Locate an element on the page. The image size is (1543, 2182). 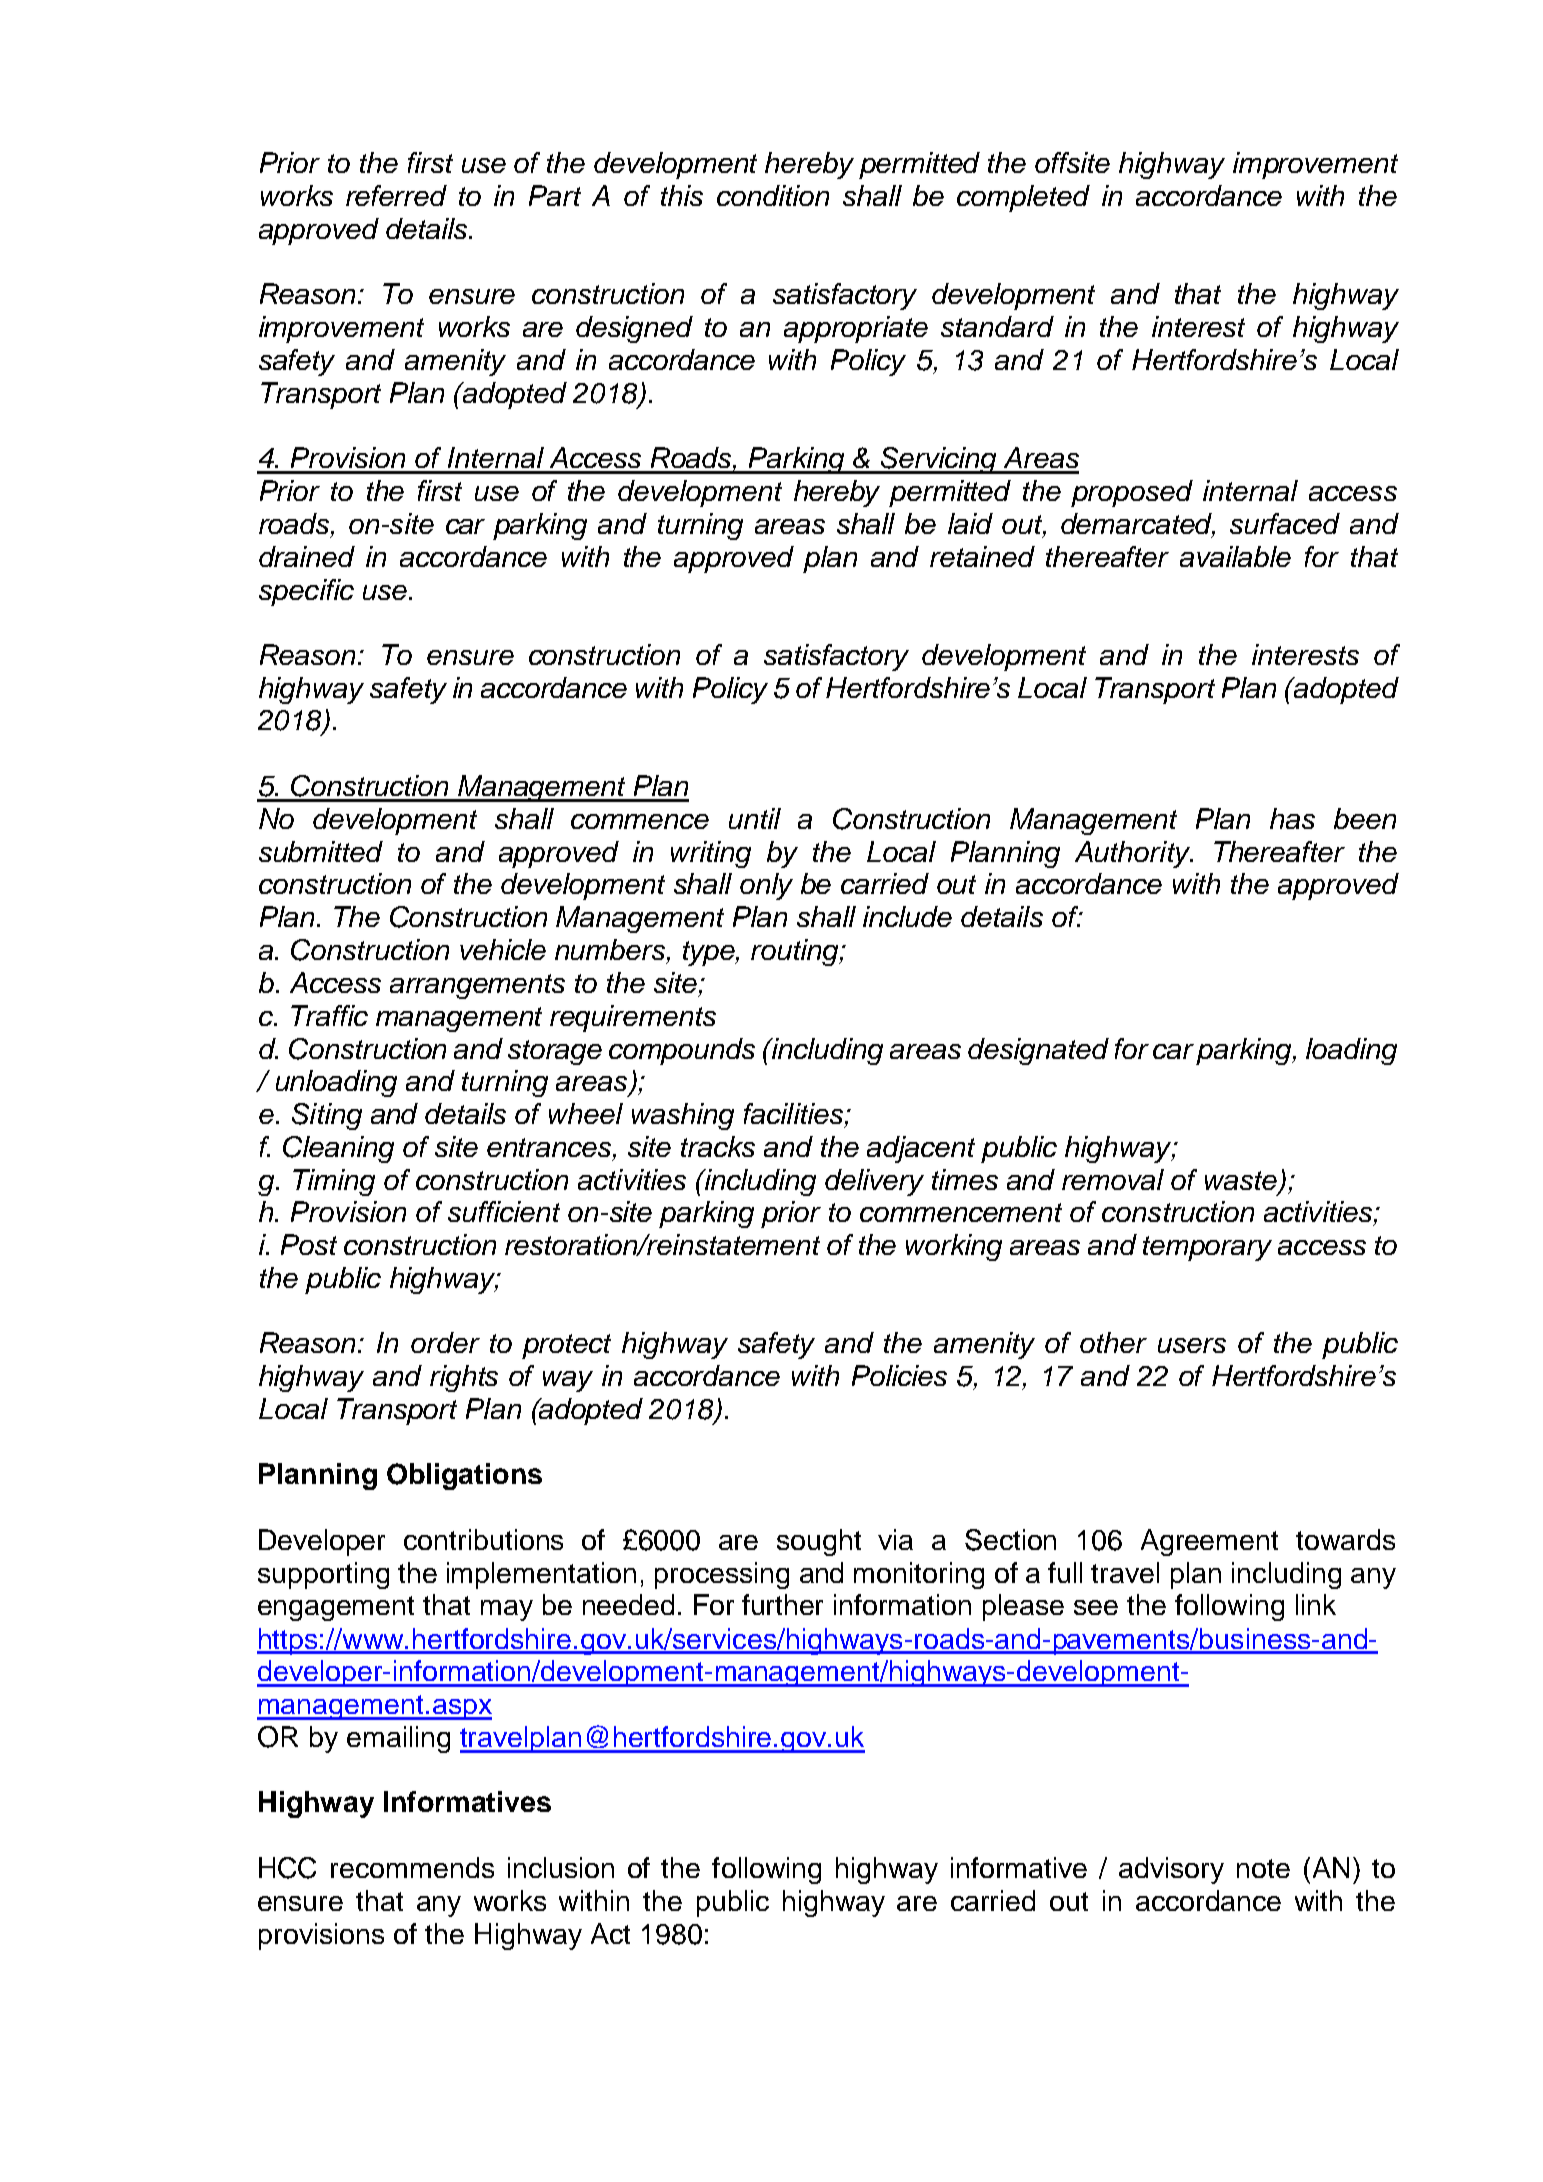
Policies is located at coordinates (899, 1375).
